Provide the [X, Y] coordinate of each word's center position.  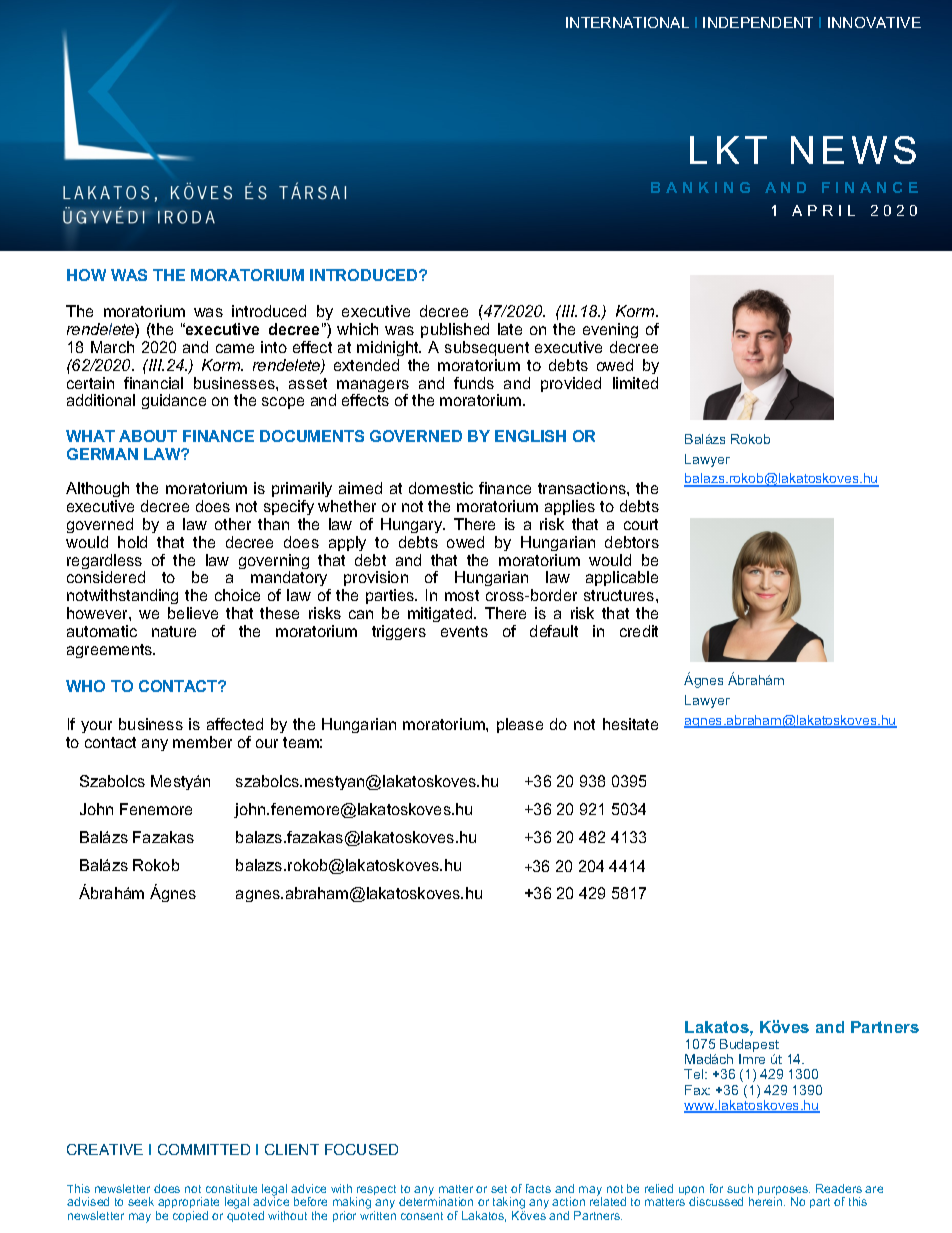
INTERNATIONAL [627, 22]
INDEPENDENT [758, 22]
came [235, 348]
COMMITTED [204, 1149]
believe [193, 613]
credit [639, 631]
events [464, 631]
